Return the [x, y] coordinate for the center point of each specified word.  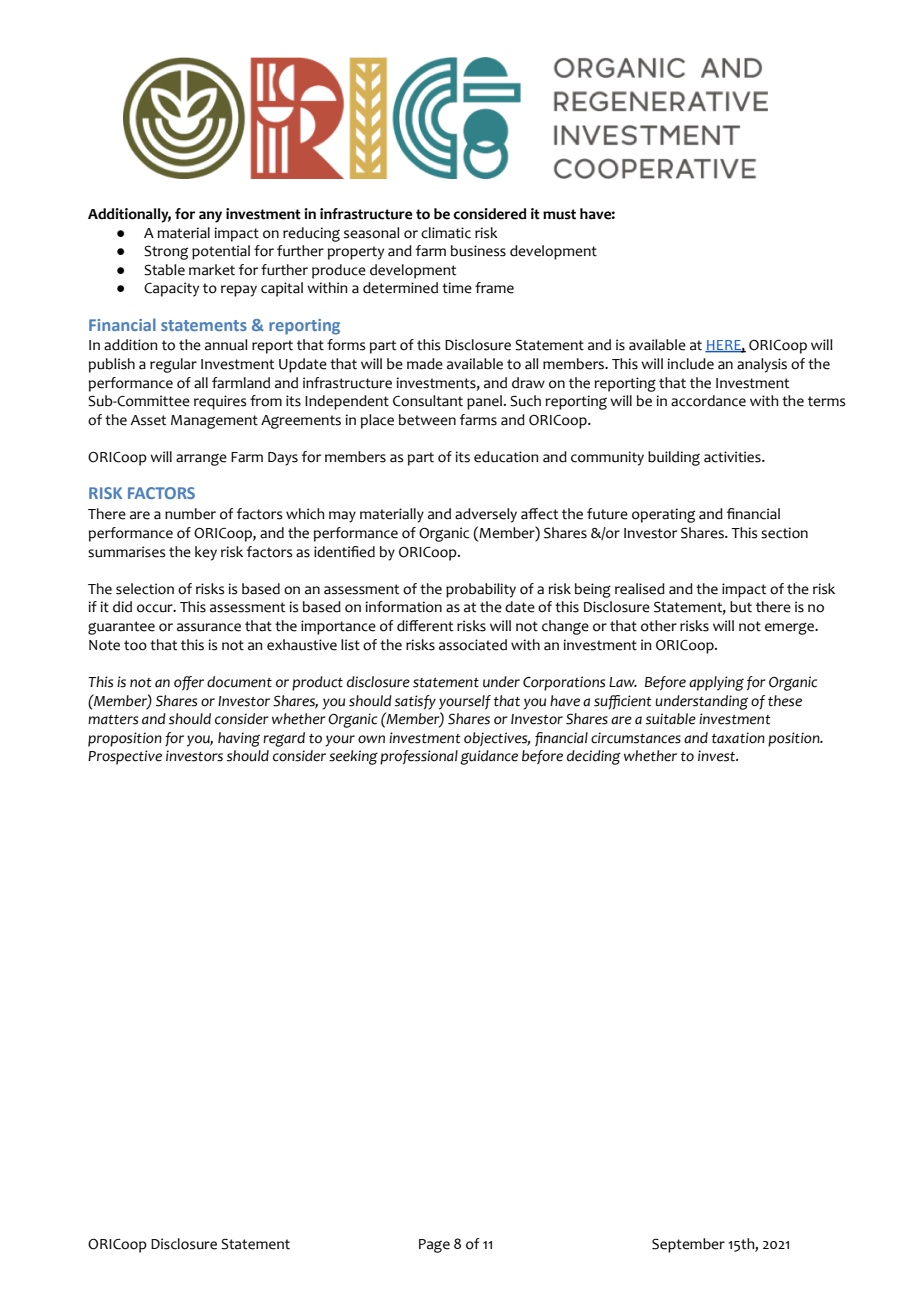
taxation [738, 738]
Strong [166, 252]
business [478, 251]
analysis [762, 365]
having [239, 739]
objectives [497, 739]
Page [434, 1246]
